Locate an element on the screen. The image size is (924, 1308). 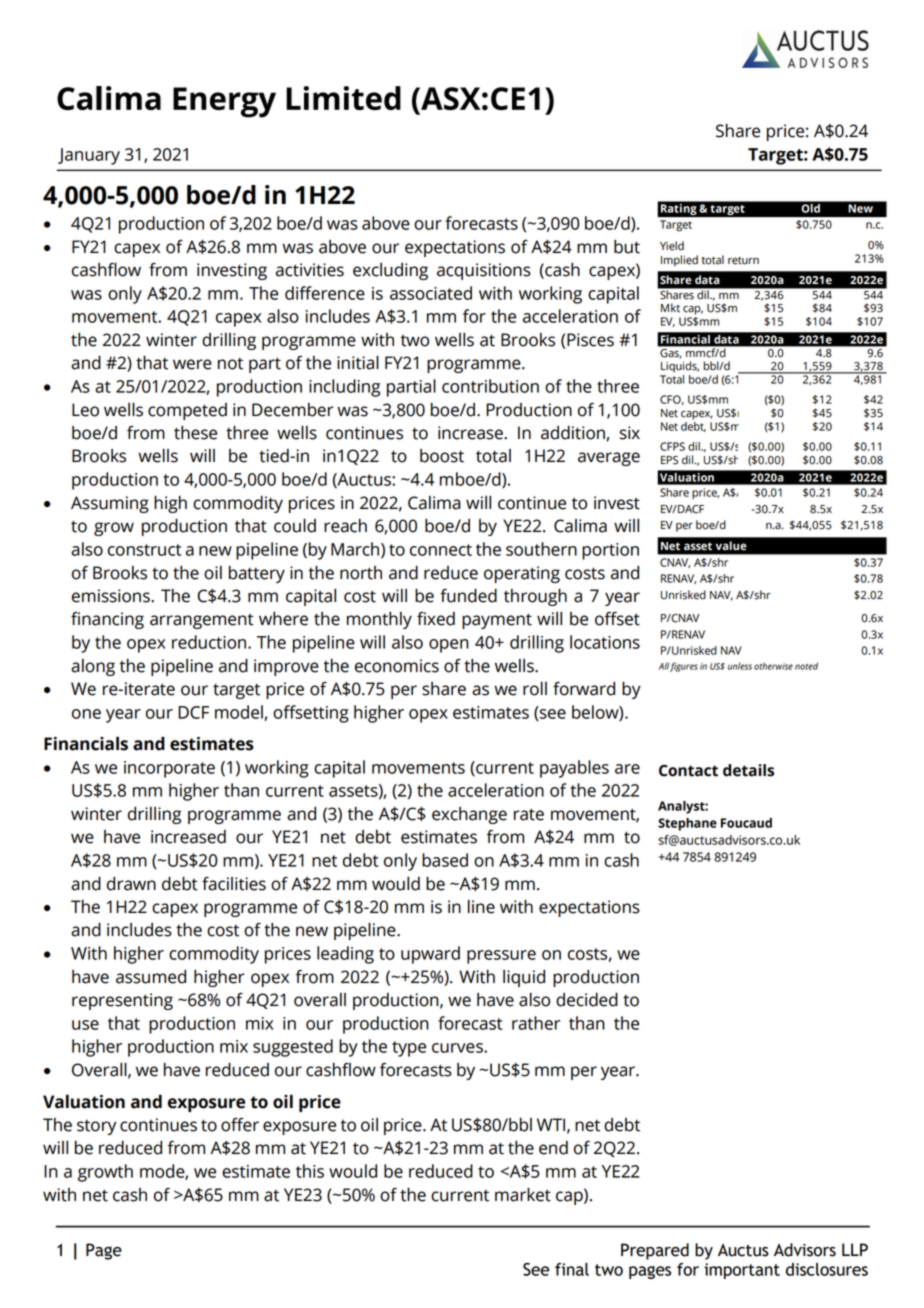
otherwise is located at coordinates (773, 666).
